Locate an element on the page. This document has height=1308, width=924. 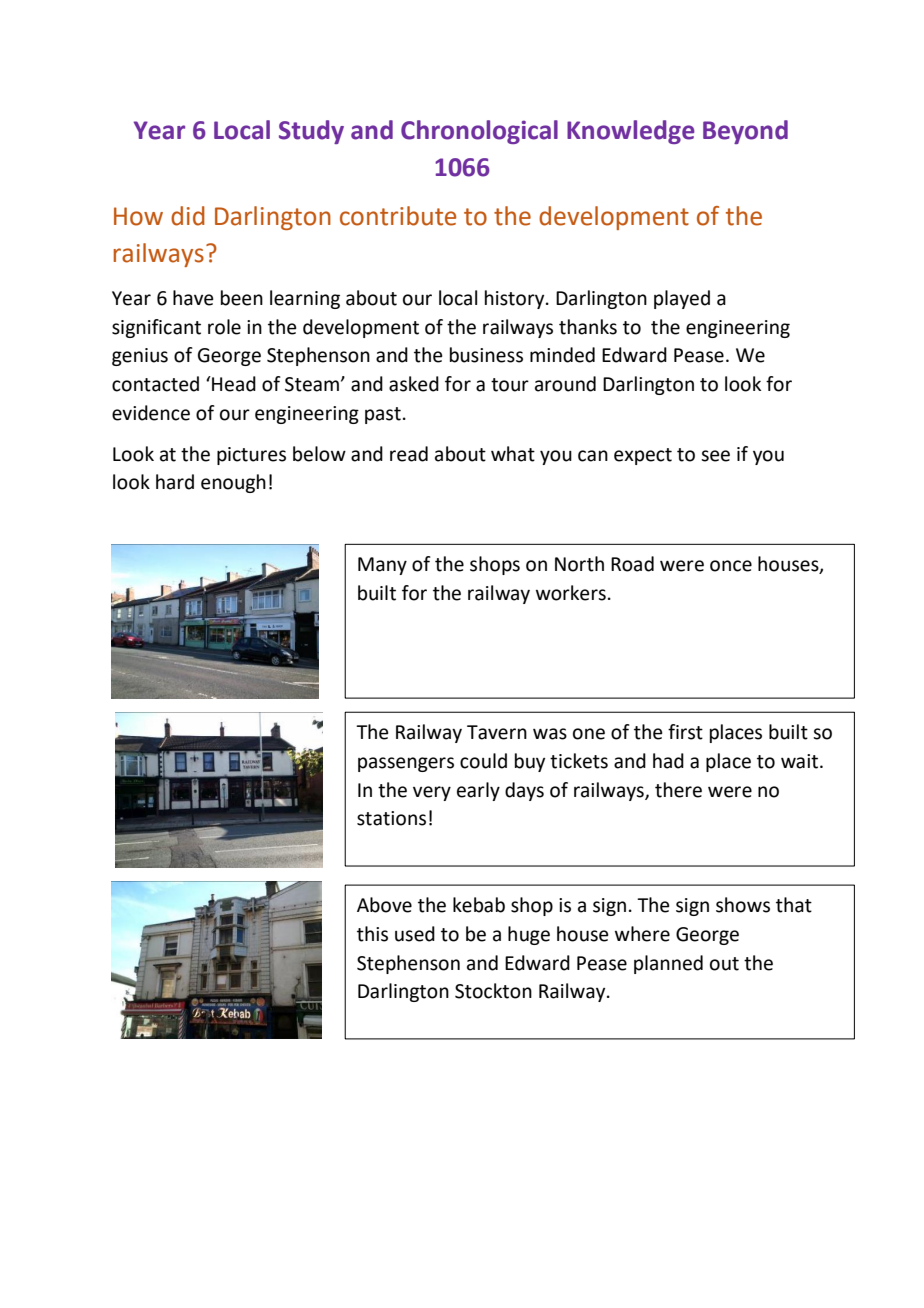
Chronological is located at coordinates (479, 132).
